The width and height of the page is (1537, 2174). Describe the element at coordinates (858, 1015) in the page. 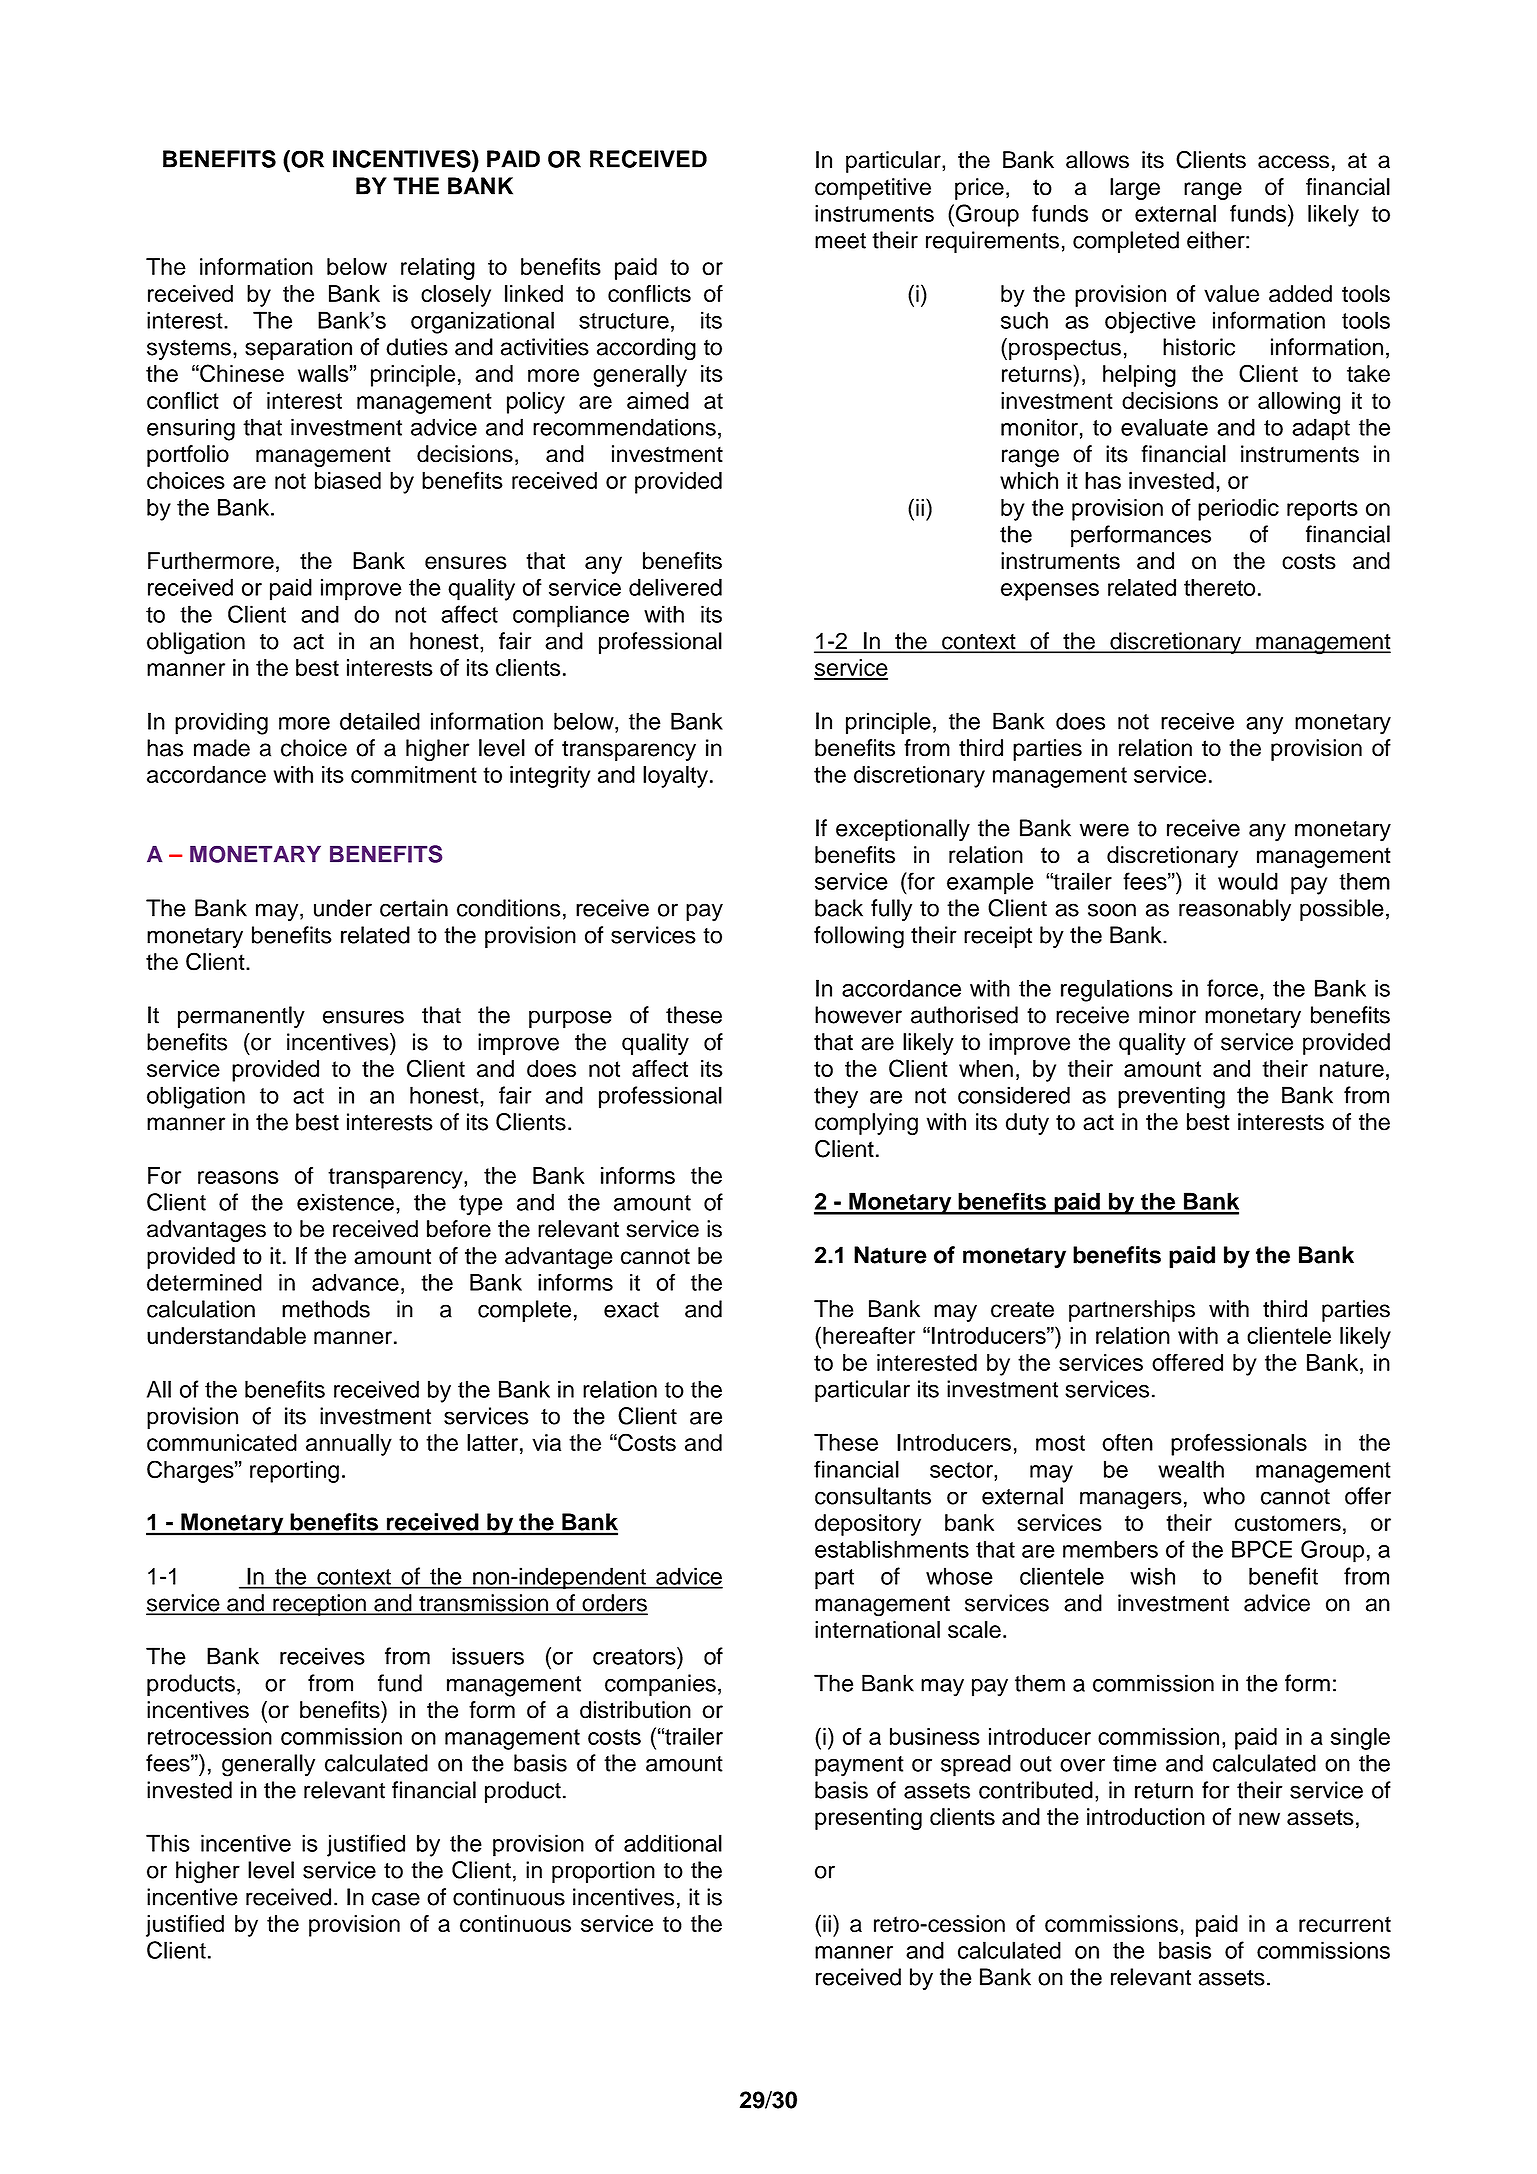

I see `however` at that location.
